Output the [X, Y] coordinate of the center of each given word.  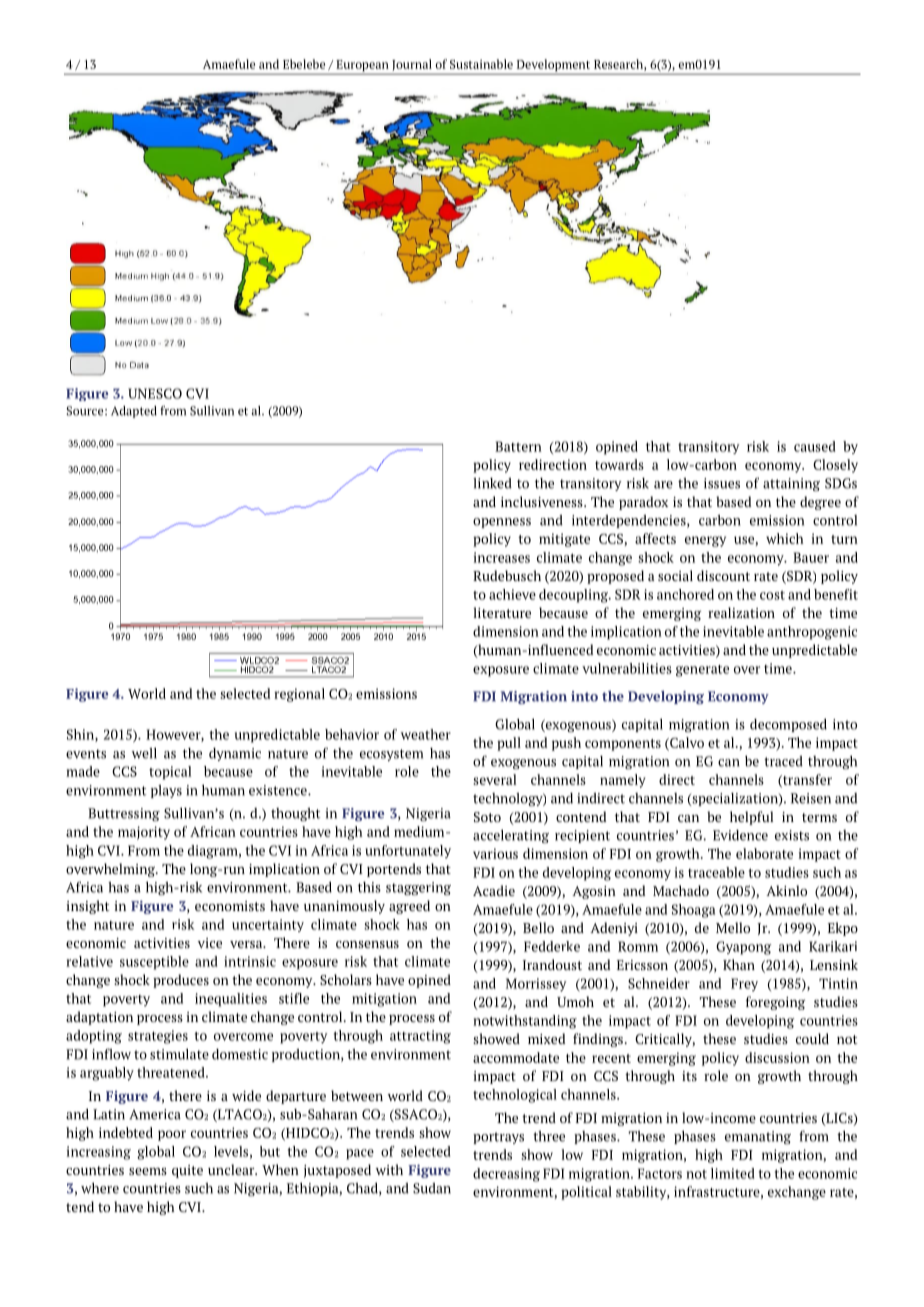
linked [492, 483]
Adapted [134, 412]
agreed [409, 907]
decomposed [788, 725]
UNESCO [155, 393]
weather [426, 734]
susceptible [154, 963]
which [785, 538]
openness [502, 523]
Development [553, 66]
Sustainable [481, 64]
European [362, 67]
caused [814, 446]
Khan [739, 964]
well [144, 753]
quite [187, 1171]
